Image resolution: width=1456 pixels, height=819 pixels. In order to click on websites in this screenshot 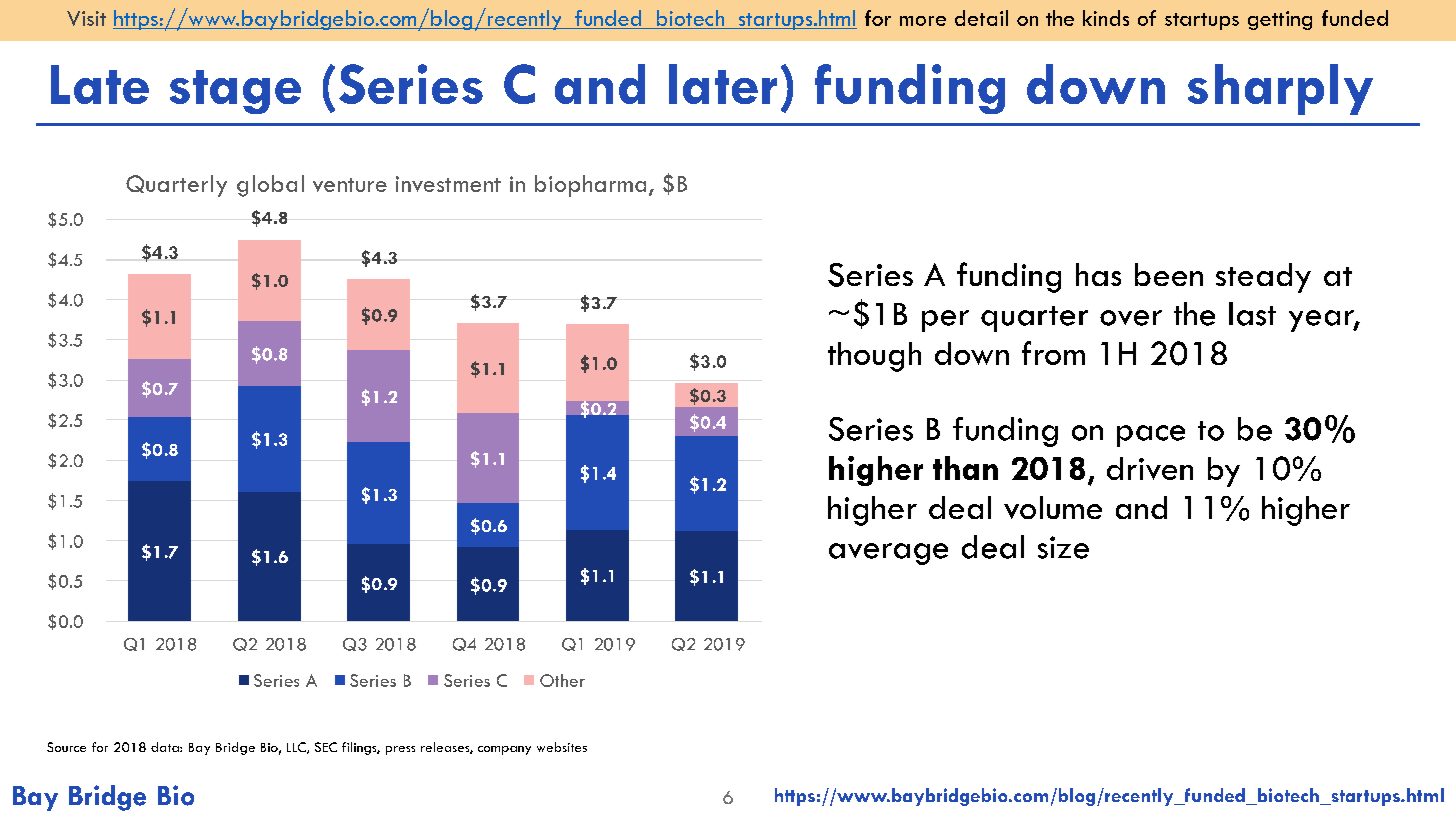, I will do `click(562, 747)`.
